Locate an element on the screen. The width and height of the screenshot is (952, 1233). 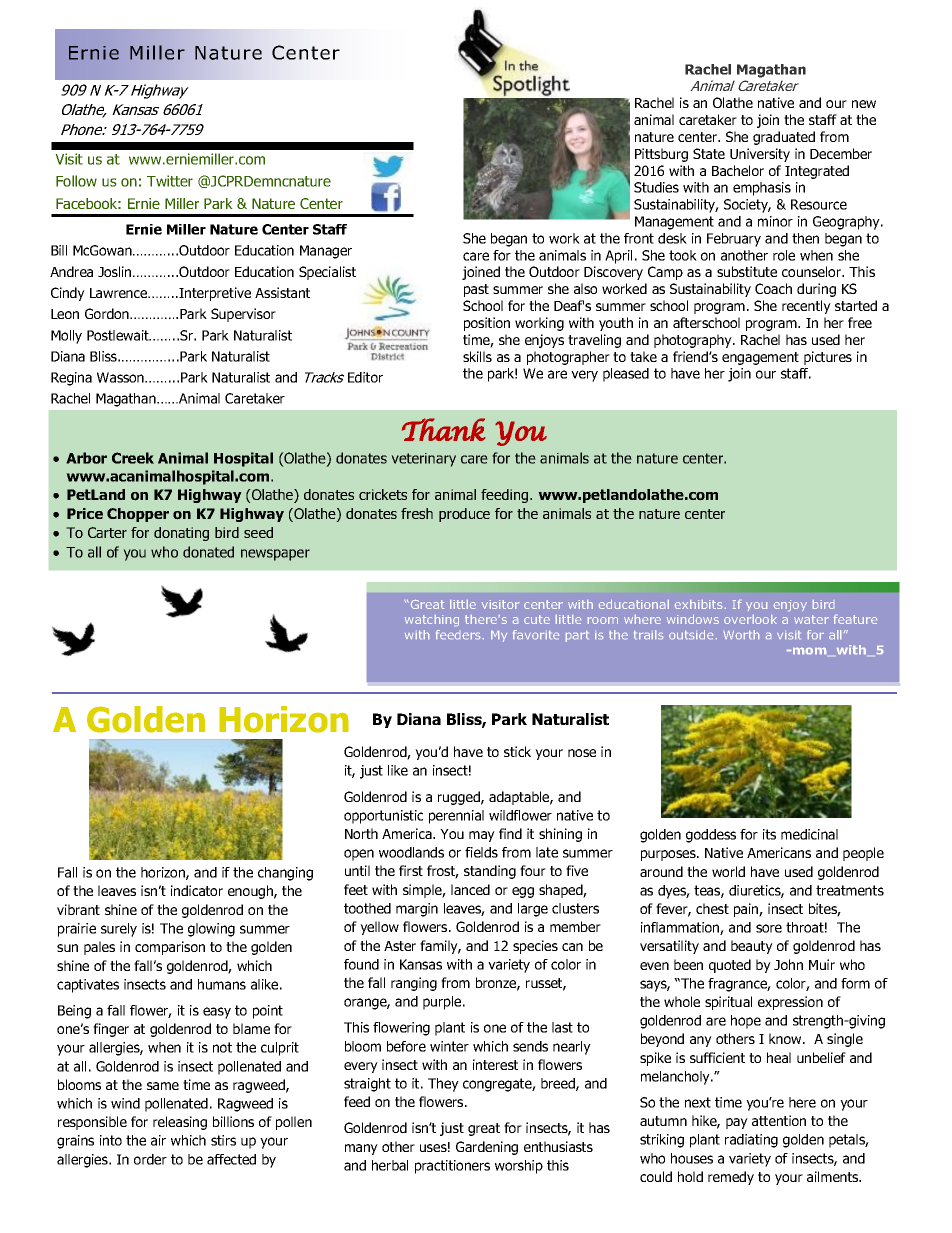
order is located at coordinates (150, 1159).
